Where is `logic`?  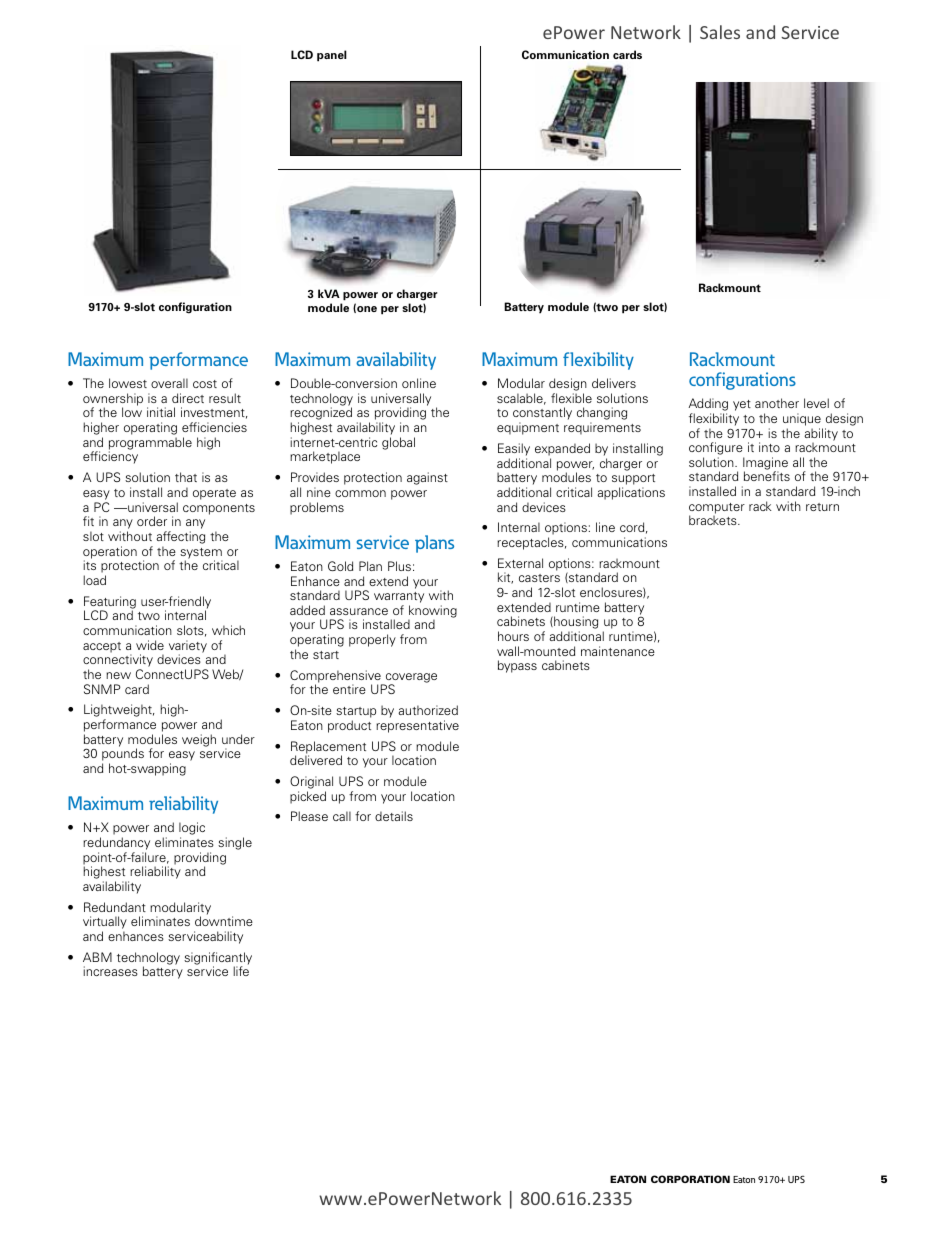 logic is located at coordinates (192, 830).
